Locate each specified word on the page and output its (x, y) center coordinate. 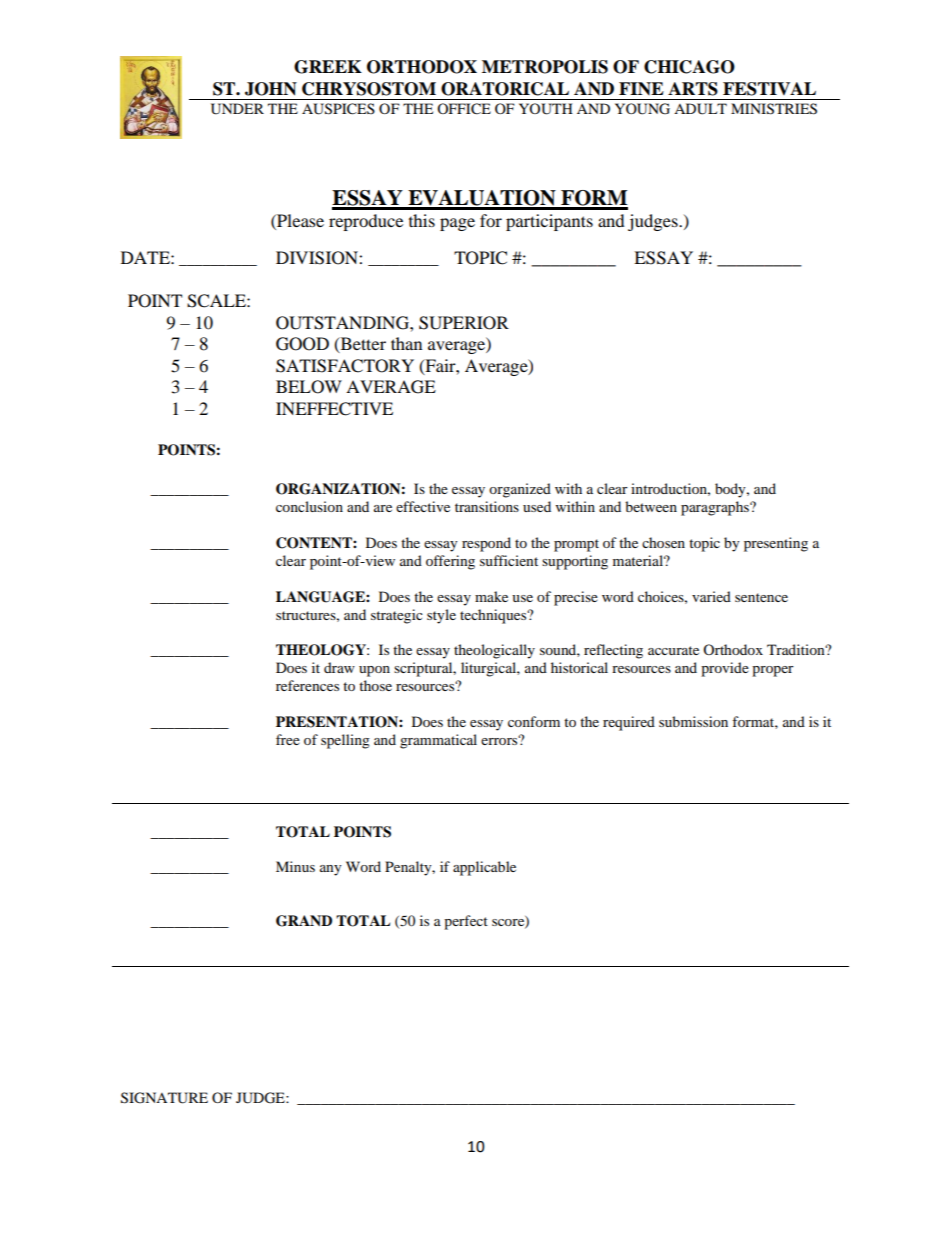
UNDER (237, 109)
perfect (466, 922)
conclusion (309, 506)
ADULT (700, 109)
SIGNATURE (164, 1098)
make (491, 596)
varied (711, 596)
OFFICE (464, 109)
